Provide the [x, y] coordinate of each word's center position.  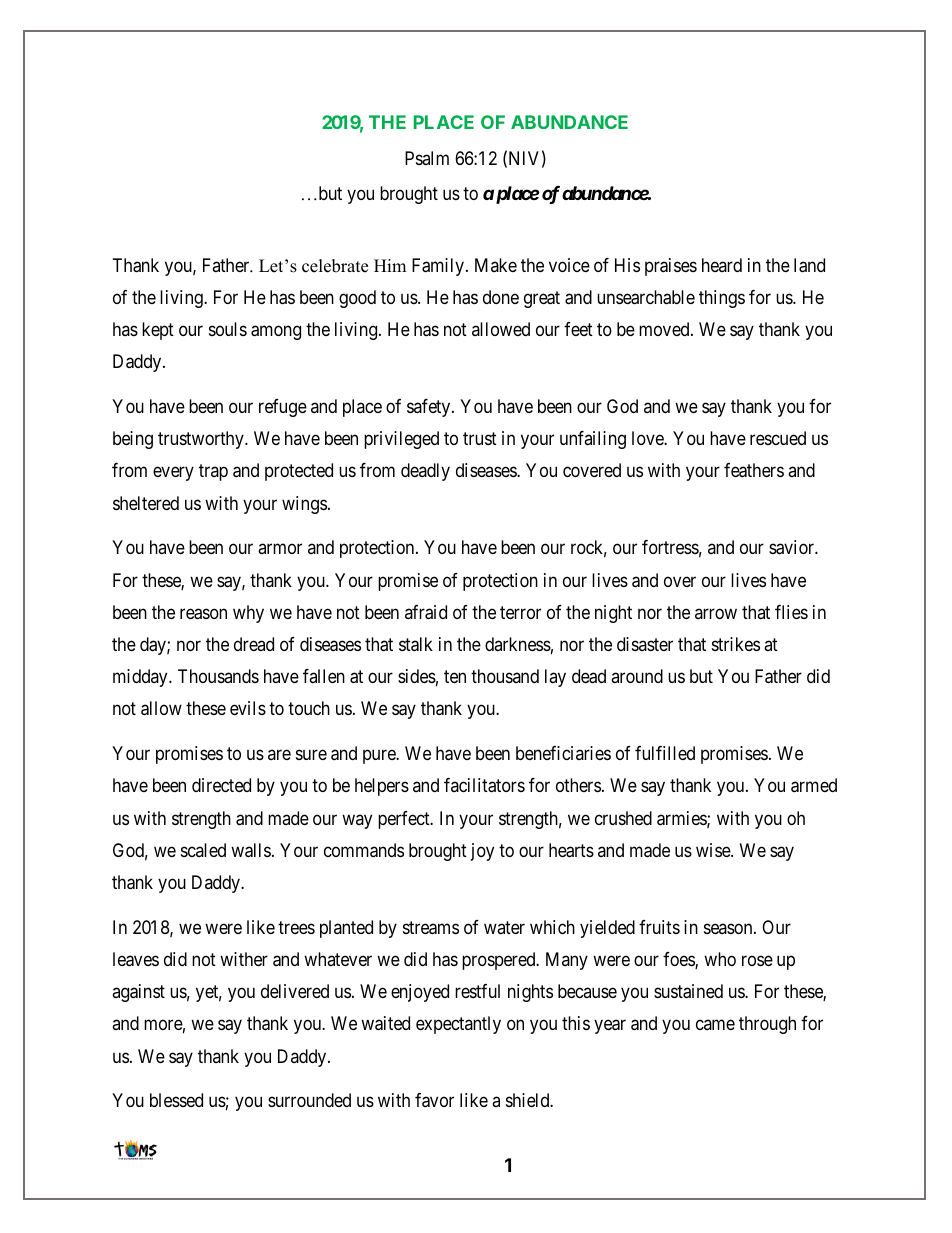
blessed [176, 1100]
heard [722, 265]
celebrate [335, 266]
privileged [401, 440]
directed [221, 785]
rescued [778, 438]
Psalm [427, 158]
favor [434, 1100]
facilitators [484, 785]
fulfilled [665, 753]
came [715, 1025]
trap [213, 473]
